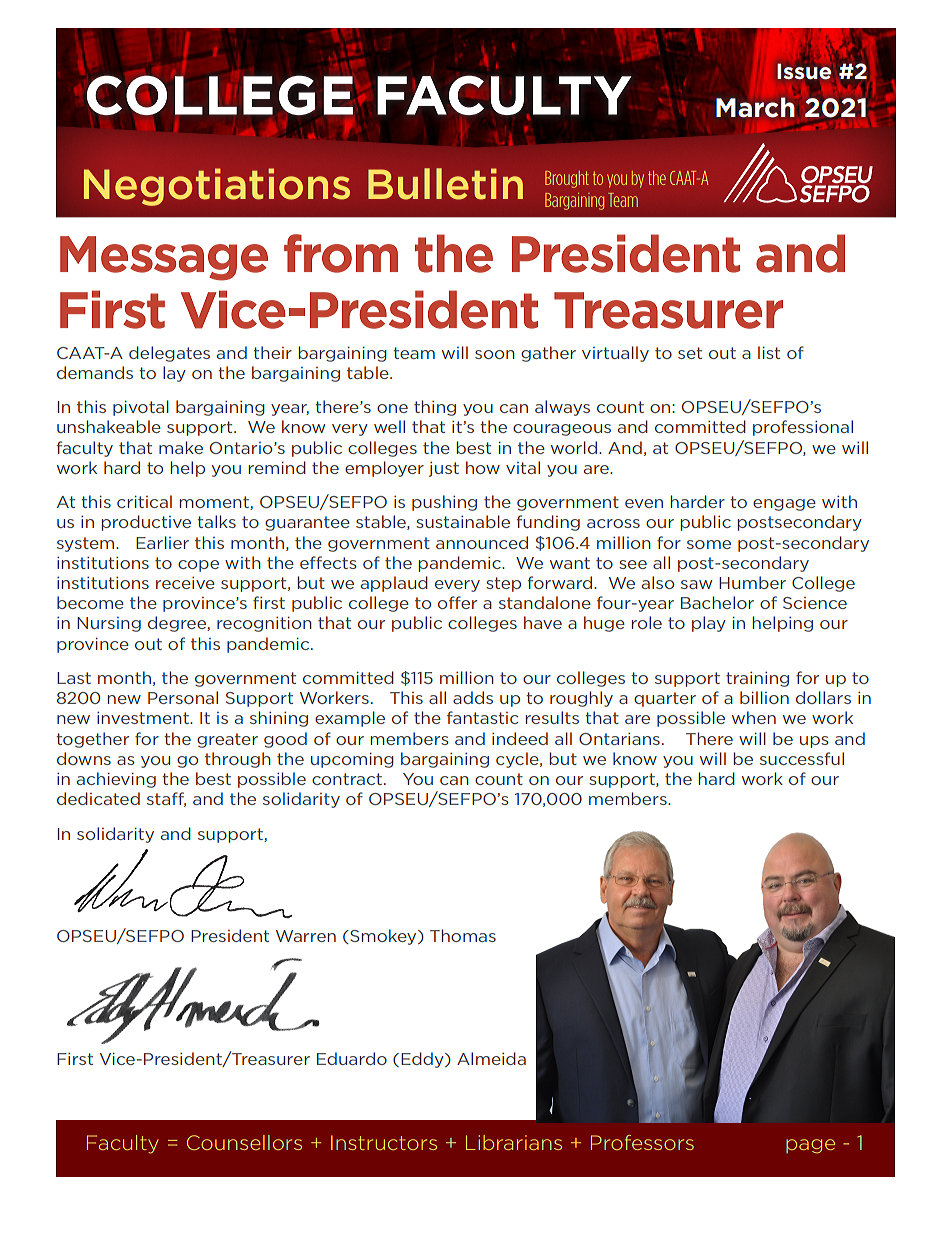 This page has width=952, height=1233. I want to click on Instructors, so click(384, 1142).
